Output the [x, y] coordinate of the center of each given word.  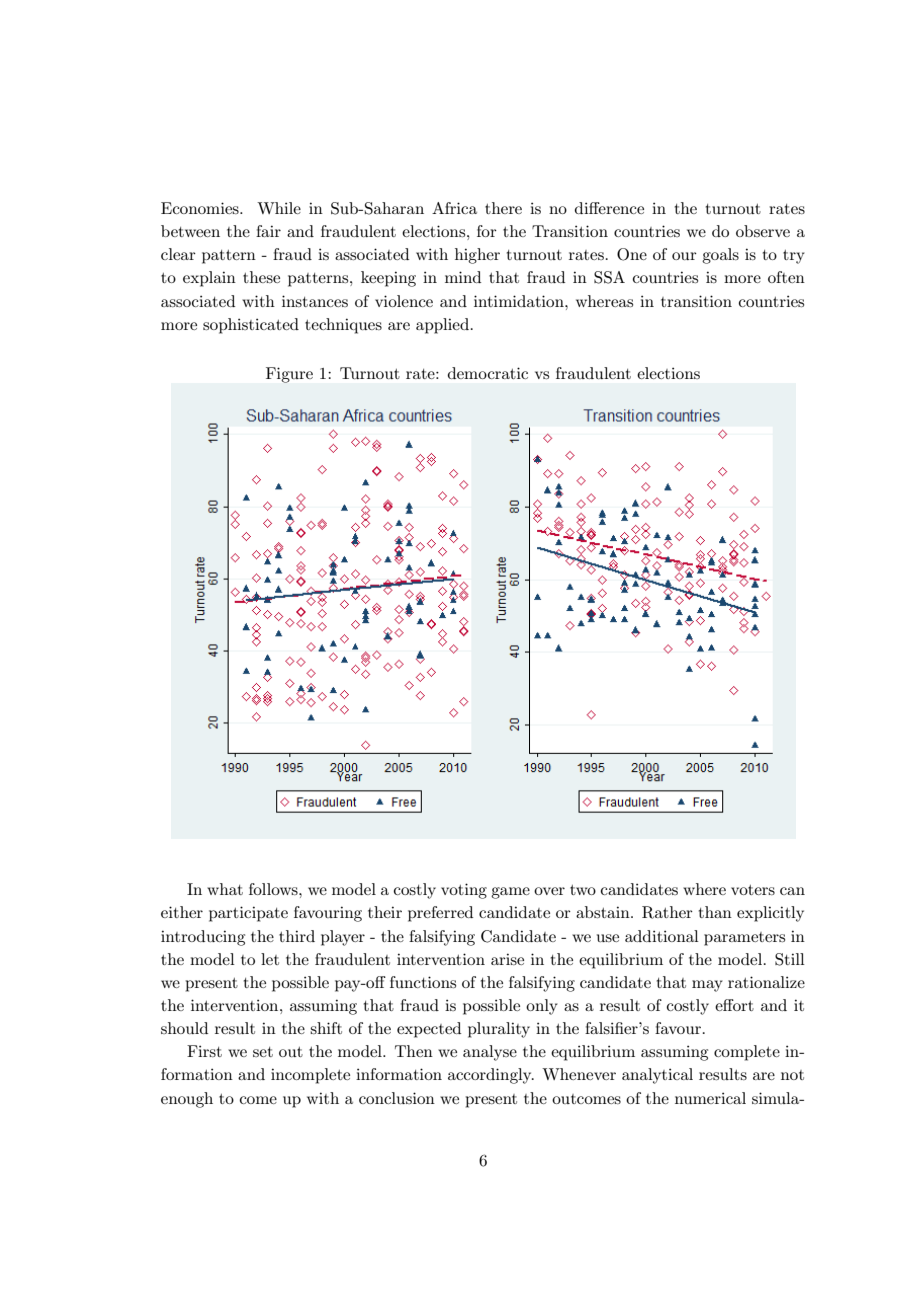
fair [268, 231]
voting [464, 891]
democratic [488, 373]
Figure [289, 375]
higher [477, 256]
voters [753, 890]
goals [720, 256]
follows [274, 889]
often [786, 277]
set [263, 1052]
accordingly [491, 1076]
